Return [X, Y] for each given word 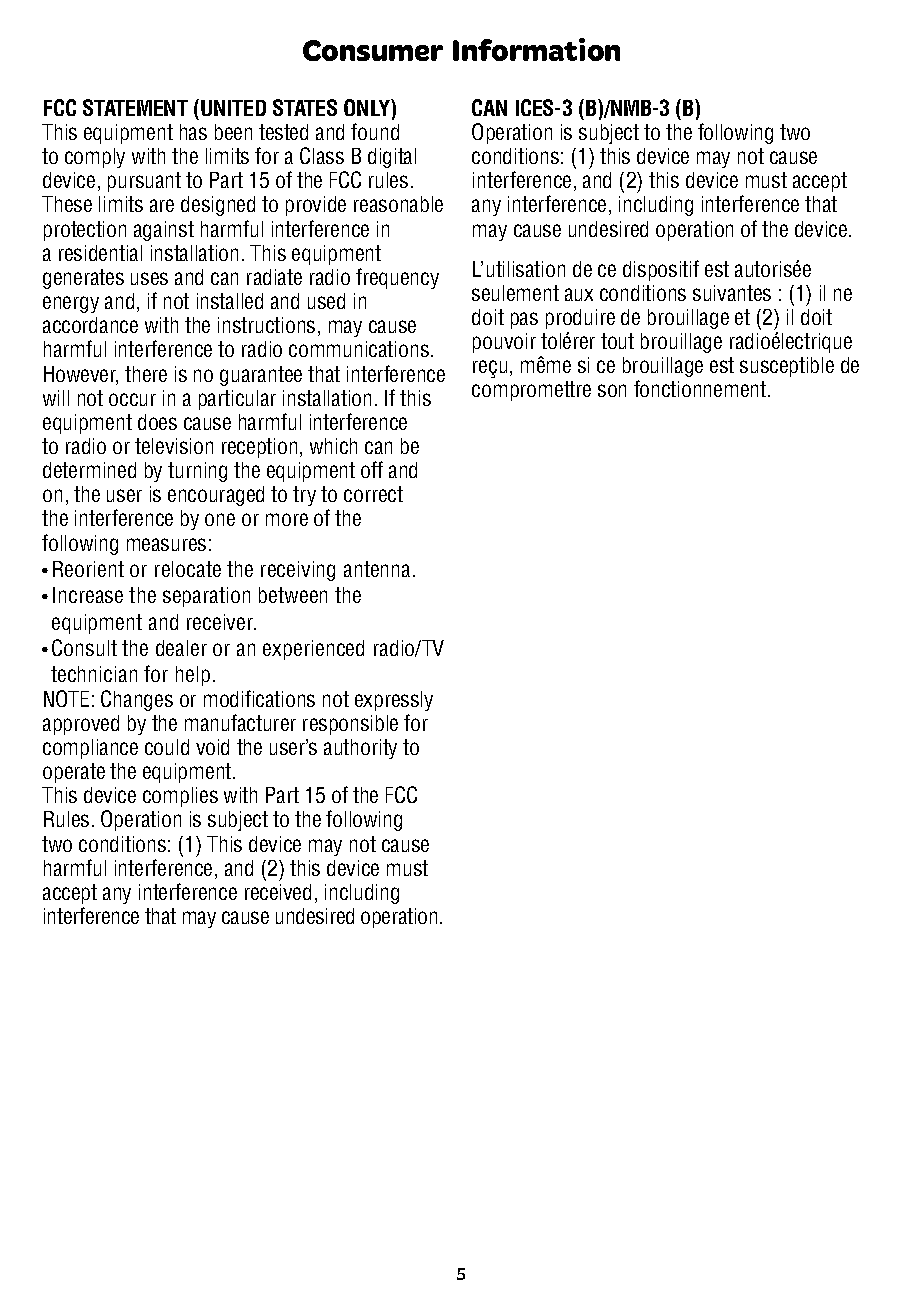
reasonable [398, 204]
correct [373, 494]
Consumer [373, 50]
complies [180, 797]
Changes [137, 700]
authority [360, 749]
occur [132, 399]
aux [579, 294]
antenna [377, 569]
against [164, 231]
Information [536, 49]
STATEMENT [135, 107]
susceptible [787, 367]
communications [359, 349]
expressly [394, 701]
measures [166, 544]
